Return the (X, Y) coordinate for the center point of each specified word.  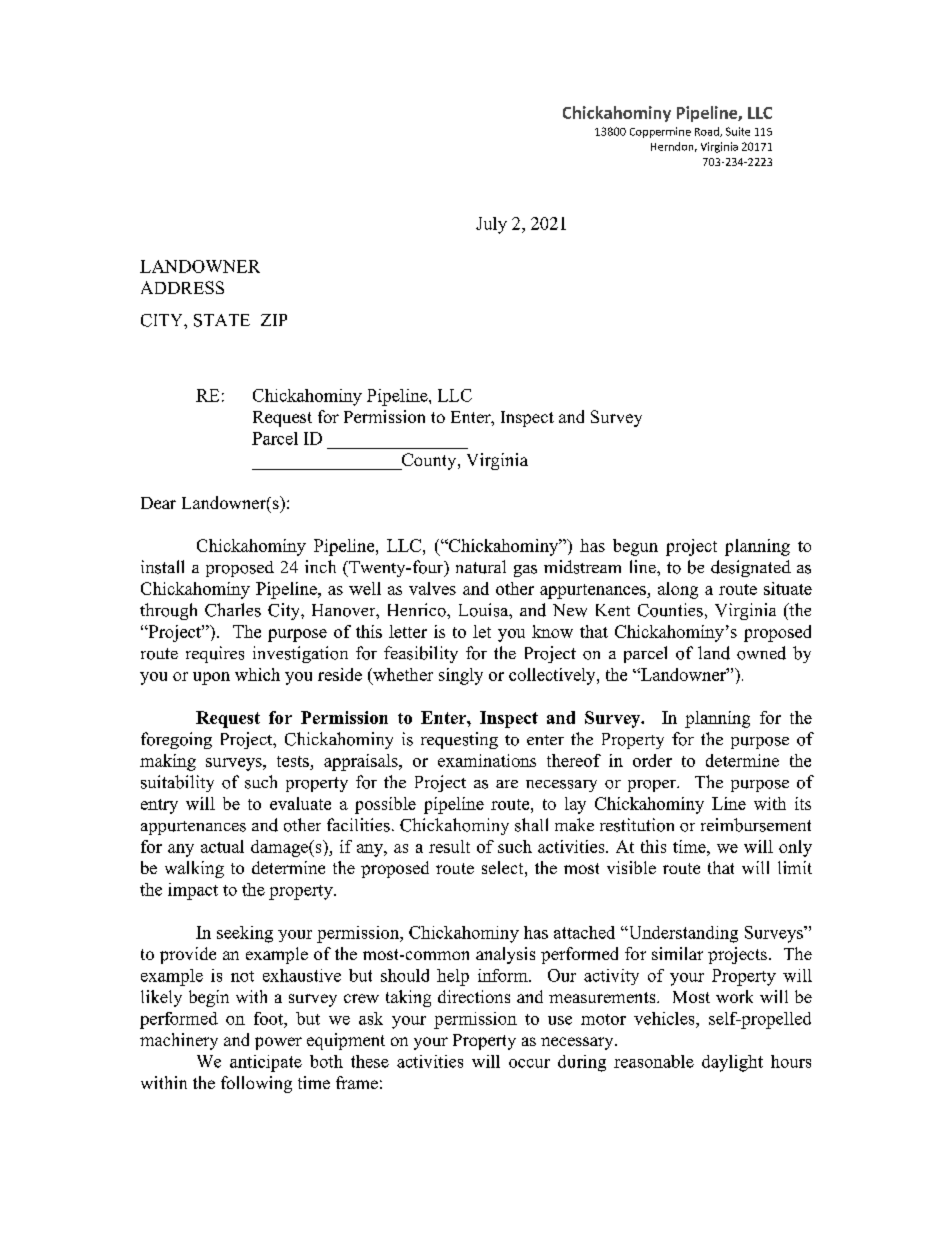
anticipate (266, 1063)
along (678, 590)
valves (432, 588)
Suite (738, 131)
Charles (233, 610)
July (491, 225)
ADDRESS (182, 287)
